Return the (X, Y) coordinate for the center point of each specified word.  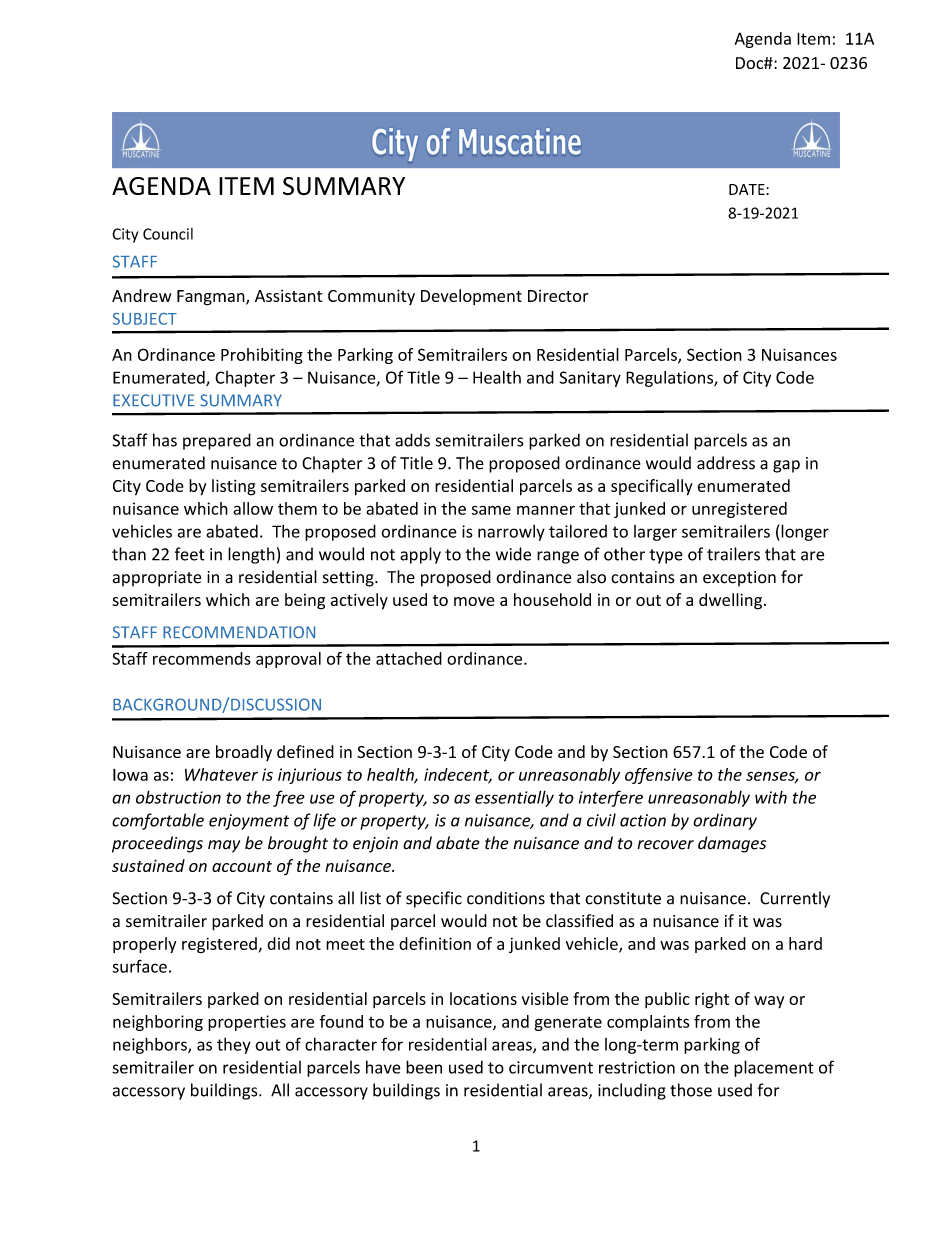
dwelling (730, 601)
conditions (506, 898)
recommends (202, 658)
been (424, 1067)
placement (774, 1068)
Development (471, 297)
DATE (747, 189)
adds (412, 440)
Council (168, 234)
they (234, 1046)
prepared (217, 441)
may (224, 846)
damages (732, 844)
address (726, 463)
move (474, 601)
